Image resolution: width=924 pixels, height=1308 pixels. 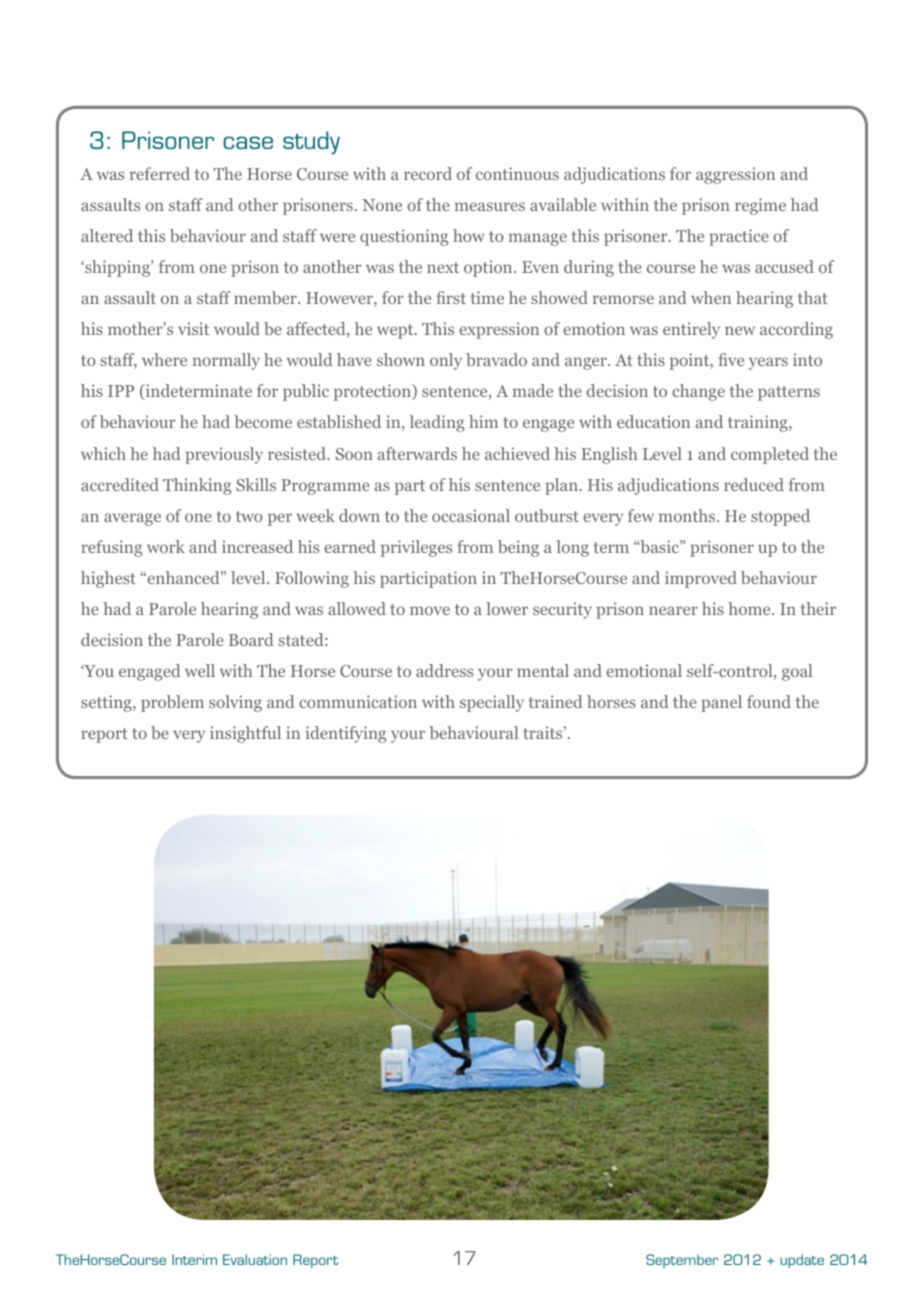 I want to click on Evaluation, so click(x=255, y=1259).
